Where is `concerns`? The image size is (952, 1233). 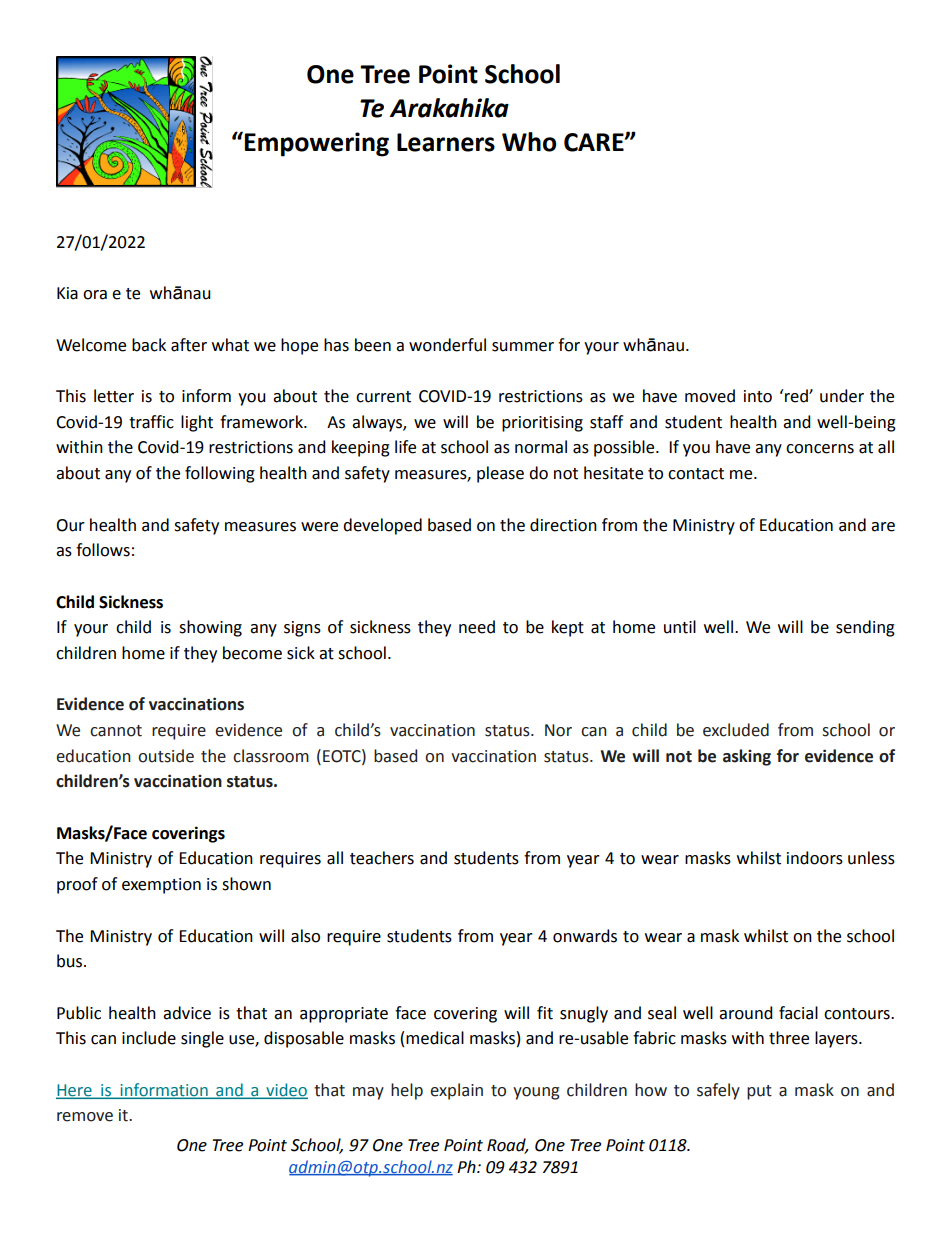
concerns is located at coordinates (820, 449).
